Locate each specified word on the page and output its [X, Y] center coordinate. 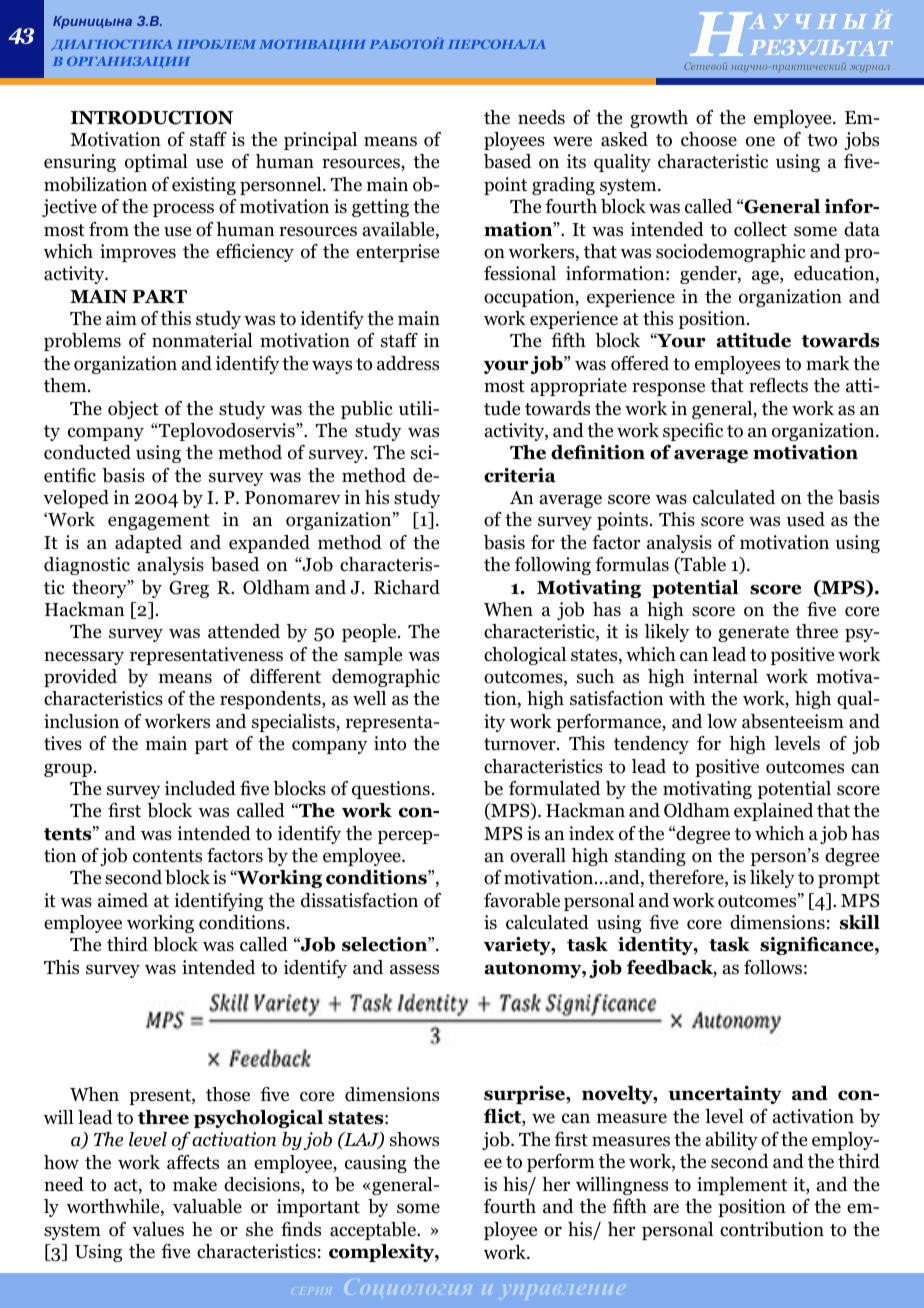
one [760, 141]
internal [725, 676]
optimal [156, 163]
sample [373, 656]
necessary [84, 658]
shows [414, 1139]
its [576, 161]
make [195, 1184]
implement [742, 1186]
